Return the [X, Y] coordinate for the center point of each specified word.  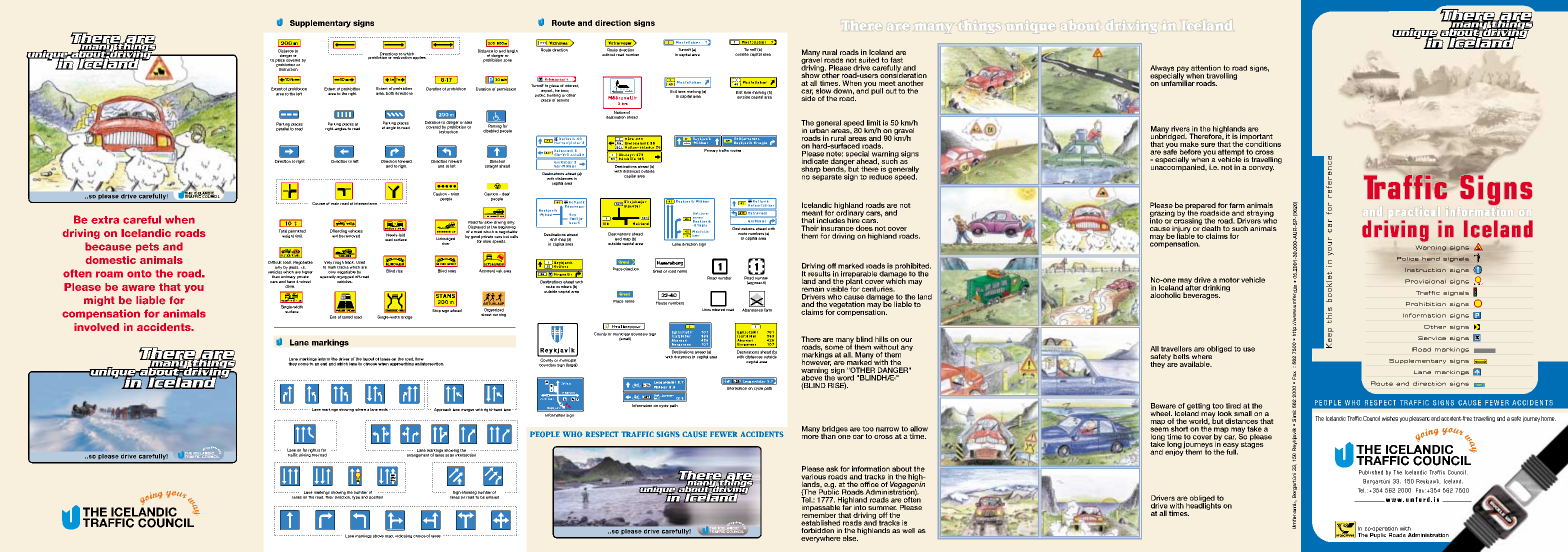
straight [492, 165]
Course [318, 203]
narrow [887, 429]
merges [467, 410]
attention [1206, 68]
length [512, 52]
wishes [1390, 418]
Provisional [1425, 281]
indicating [403, 536]
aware [138, 288]
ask [832, 469]
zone [507, 60]
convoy [1261, 169]
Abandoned [753, 309]
